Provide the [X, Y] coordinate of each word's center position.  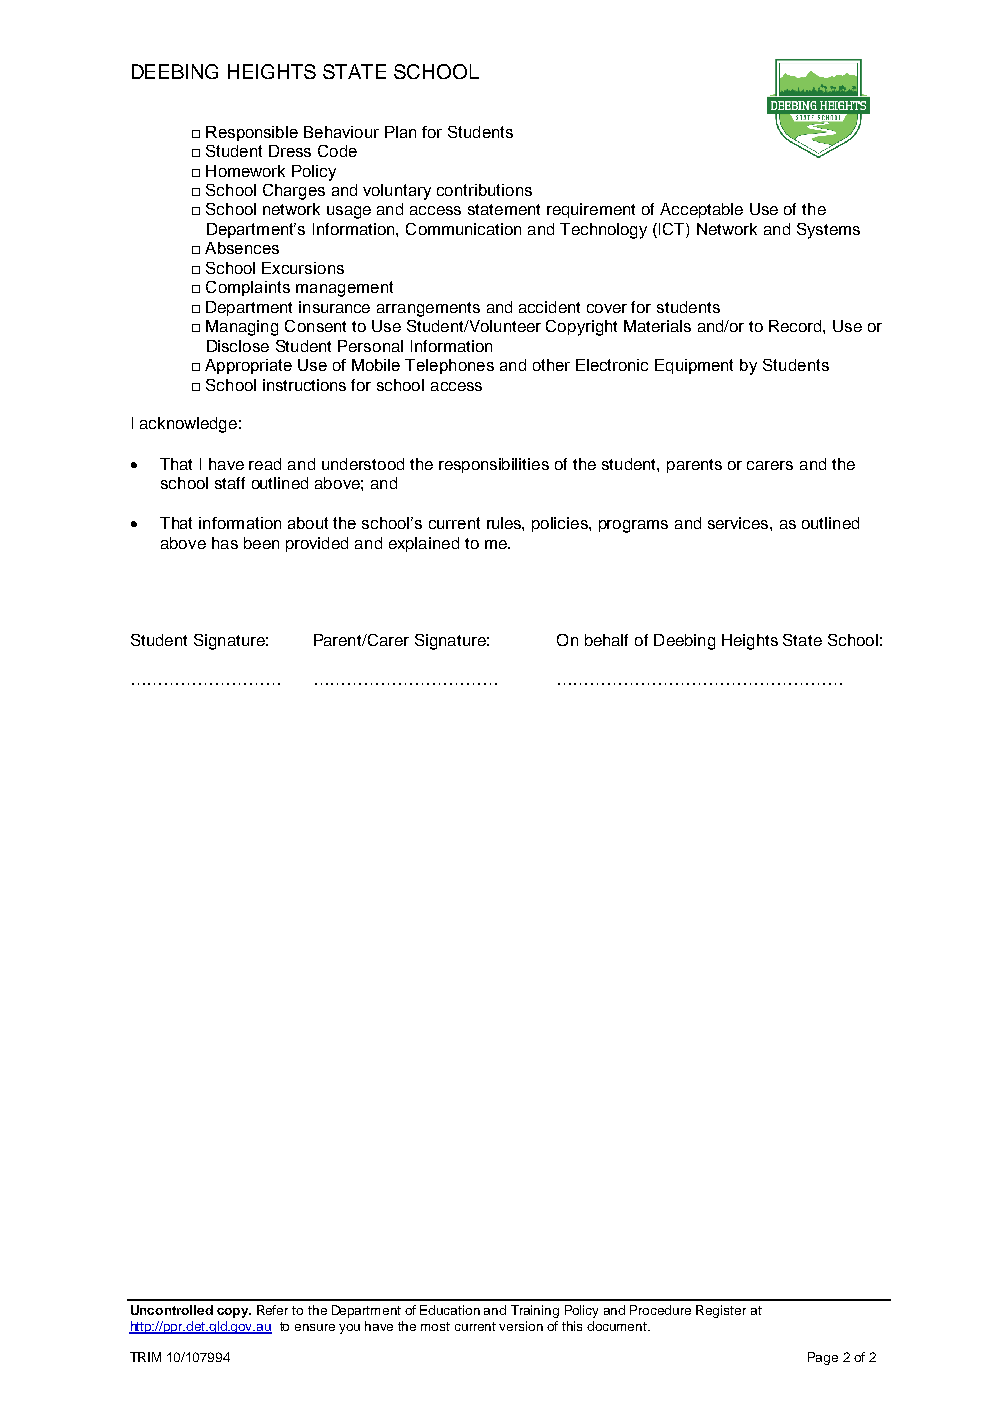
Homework [245, 171]
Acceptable [701, 210]
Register [721, 1311]
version [521, 1326]
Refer [272, 1310]
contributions [484, 190]
